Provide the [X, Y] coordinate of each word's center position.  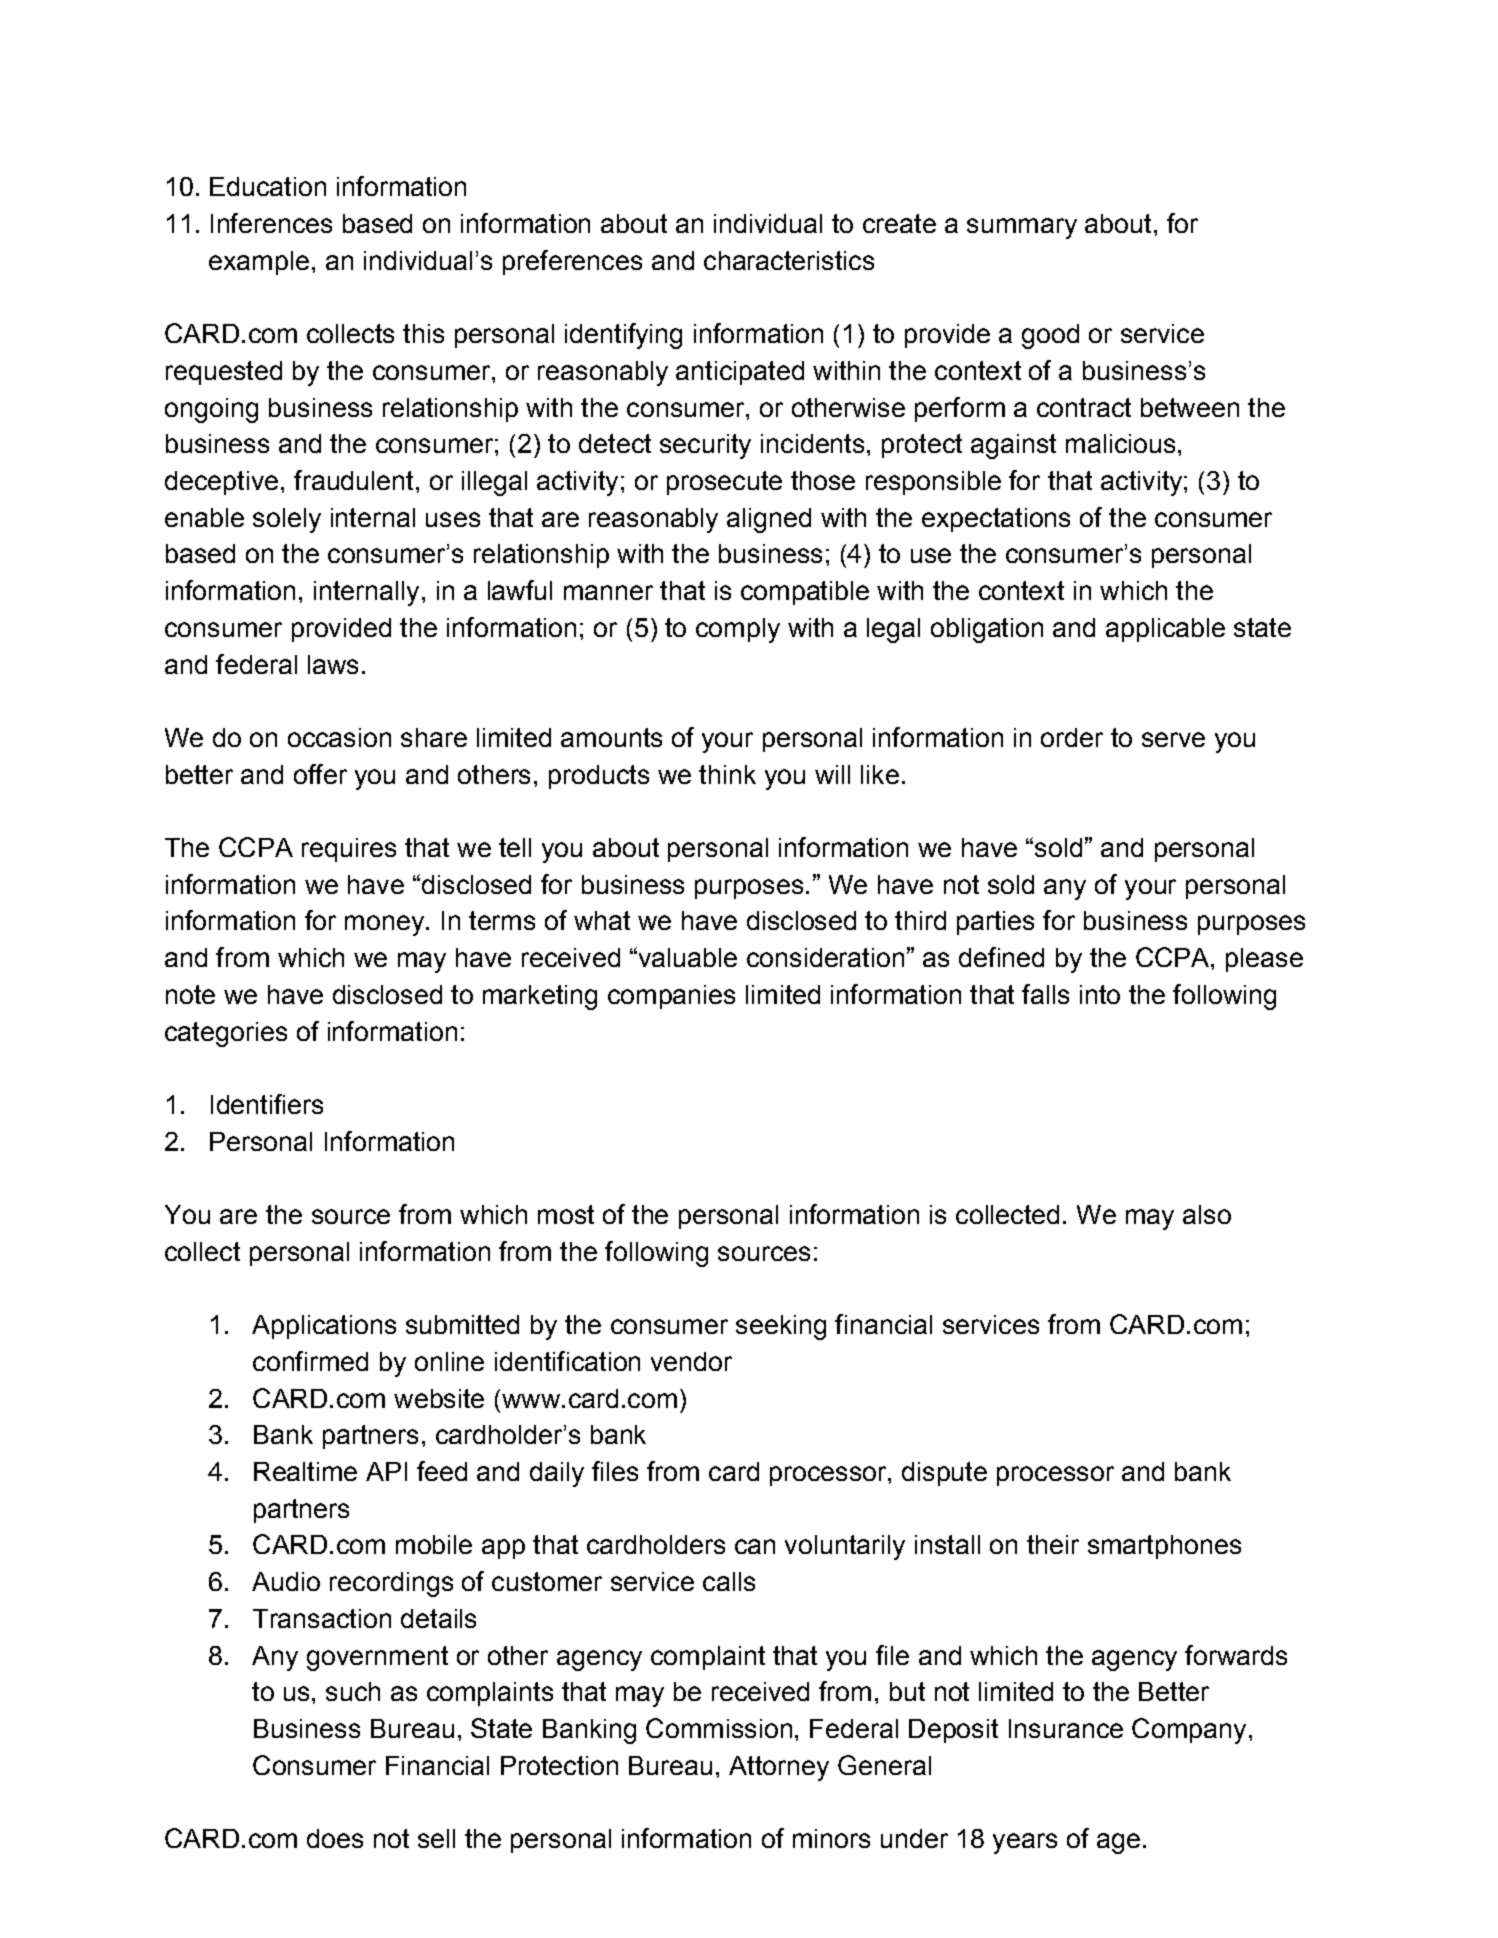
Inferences [271, 223]
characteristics [789, 260]
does [335, 1838]
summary [1022, 228]
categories [226, 1034]
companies [671, 997]
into [1100, 994]
